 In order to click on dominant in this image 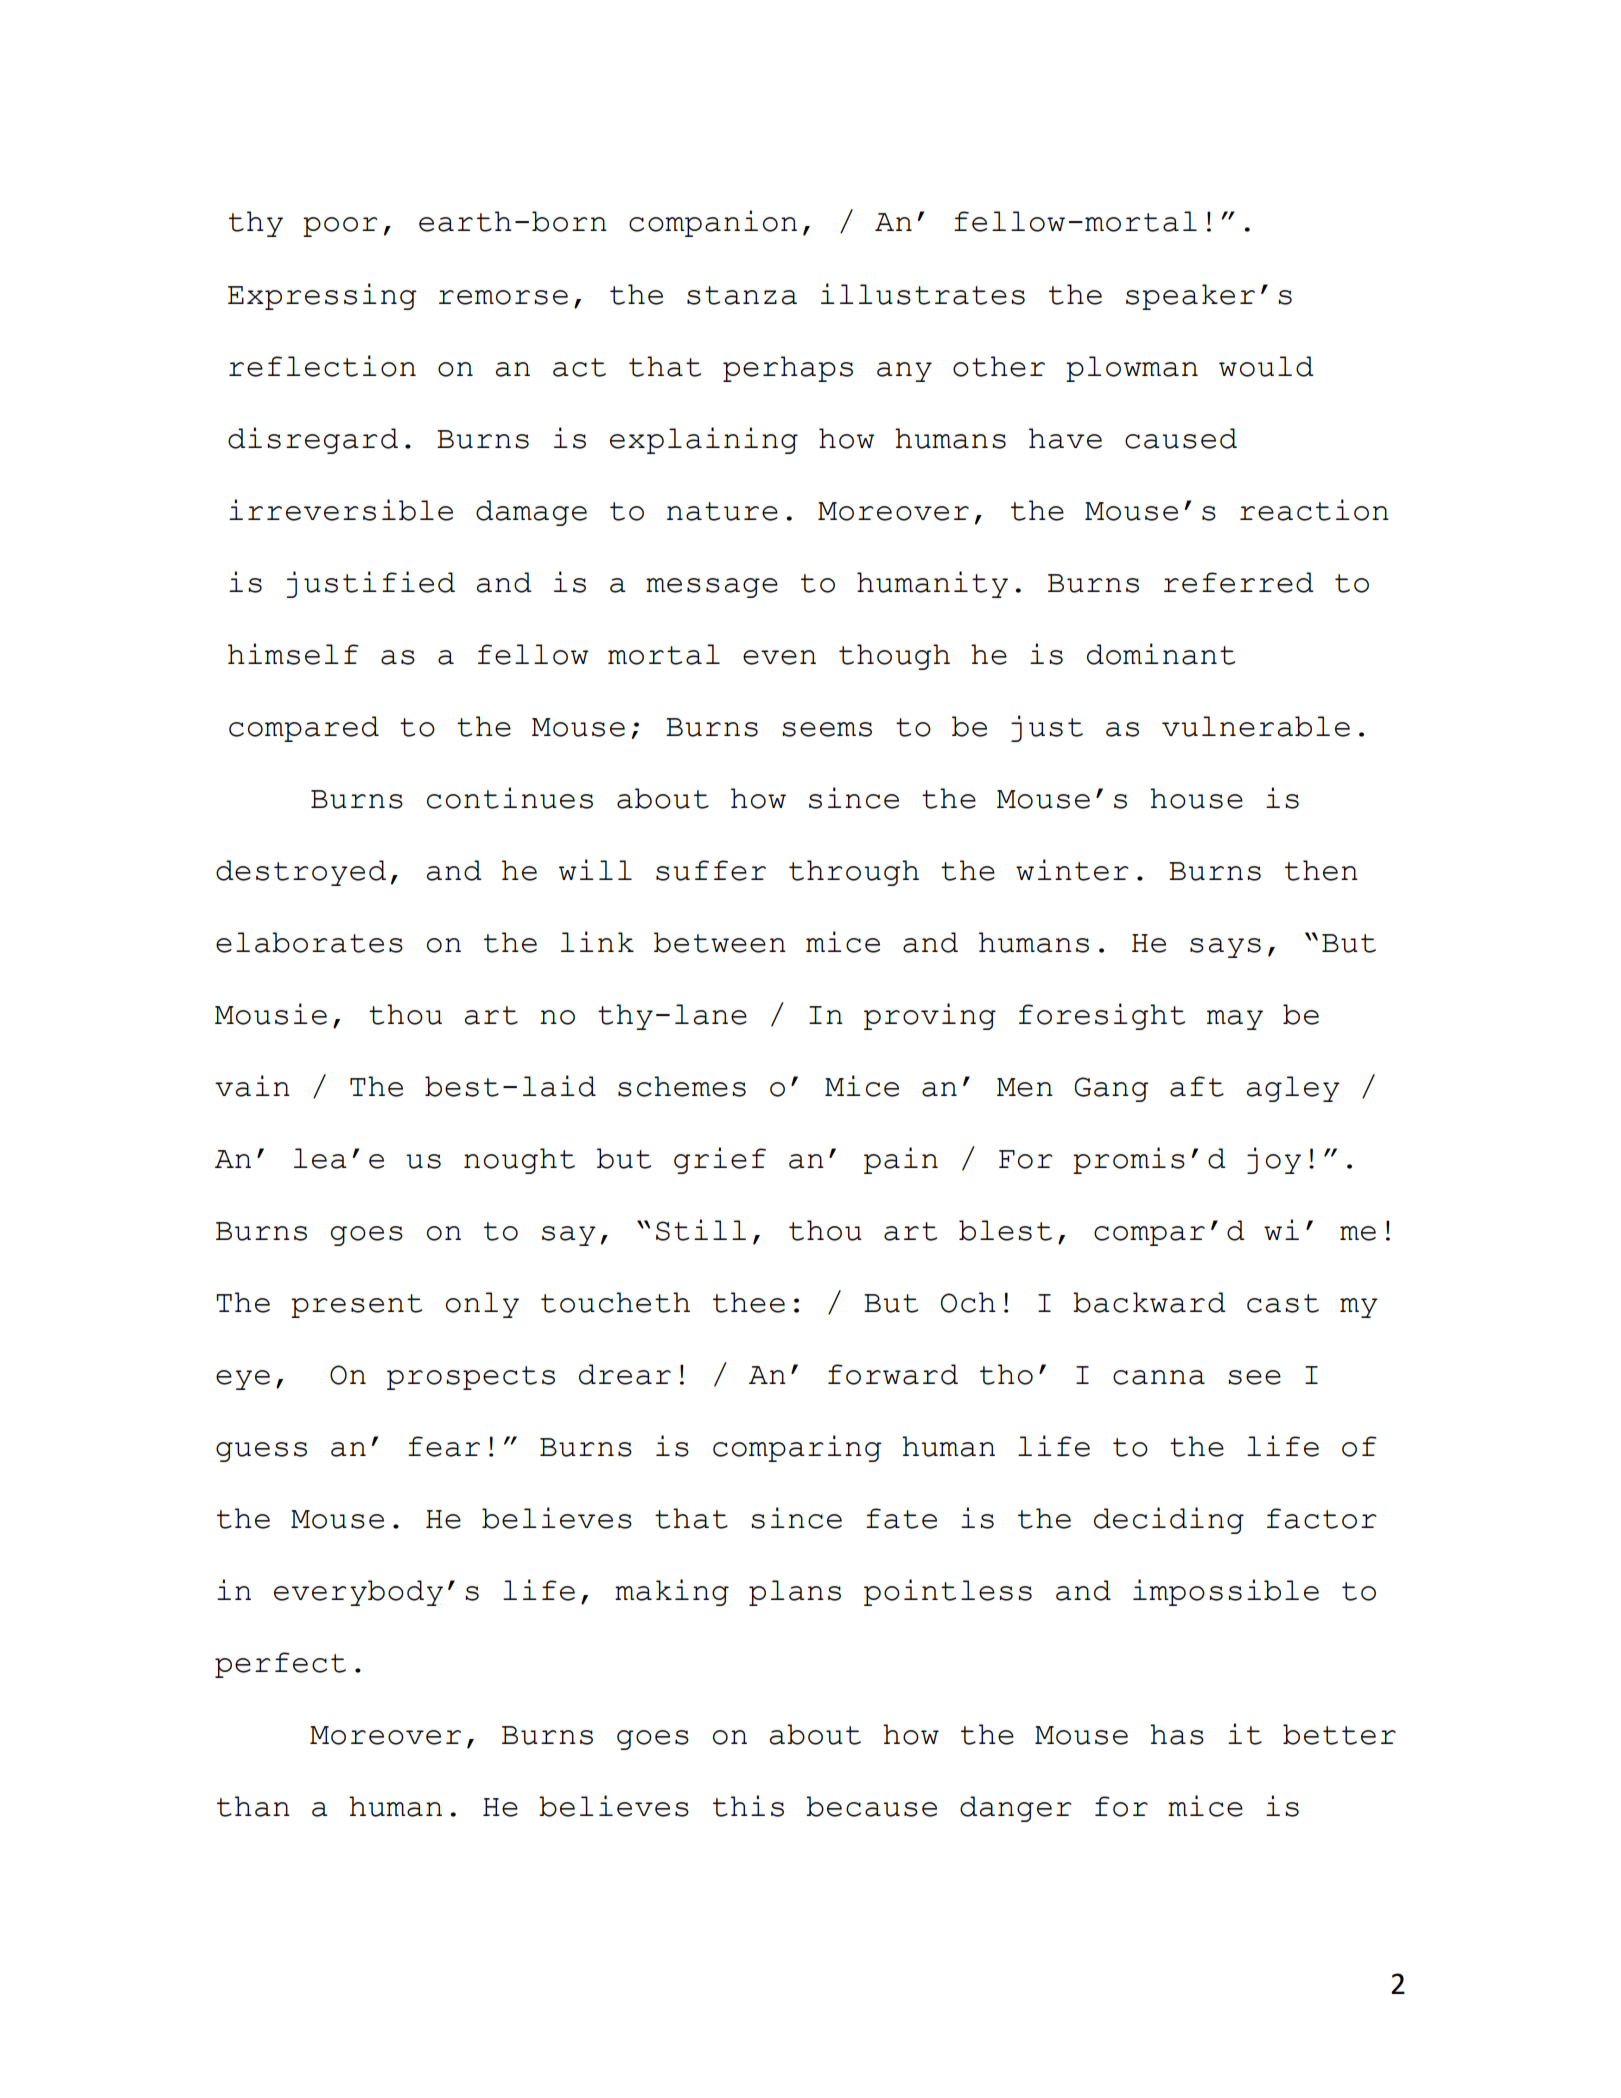, I will do `click(1161, 654)`.
